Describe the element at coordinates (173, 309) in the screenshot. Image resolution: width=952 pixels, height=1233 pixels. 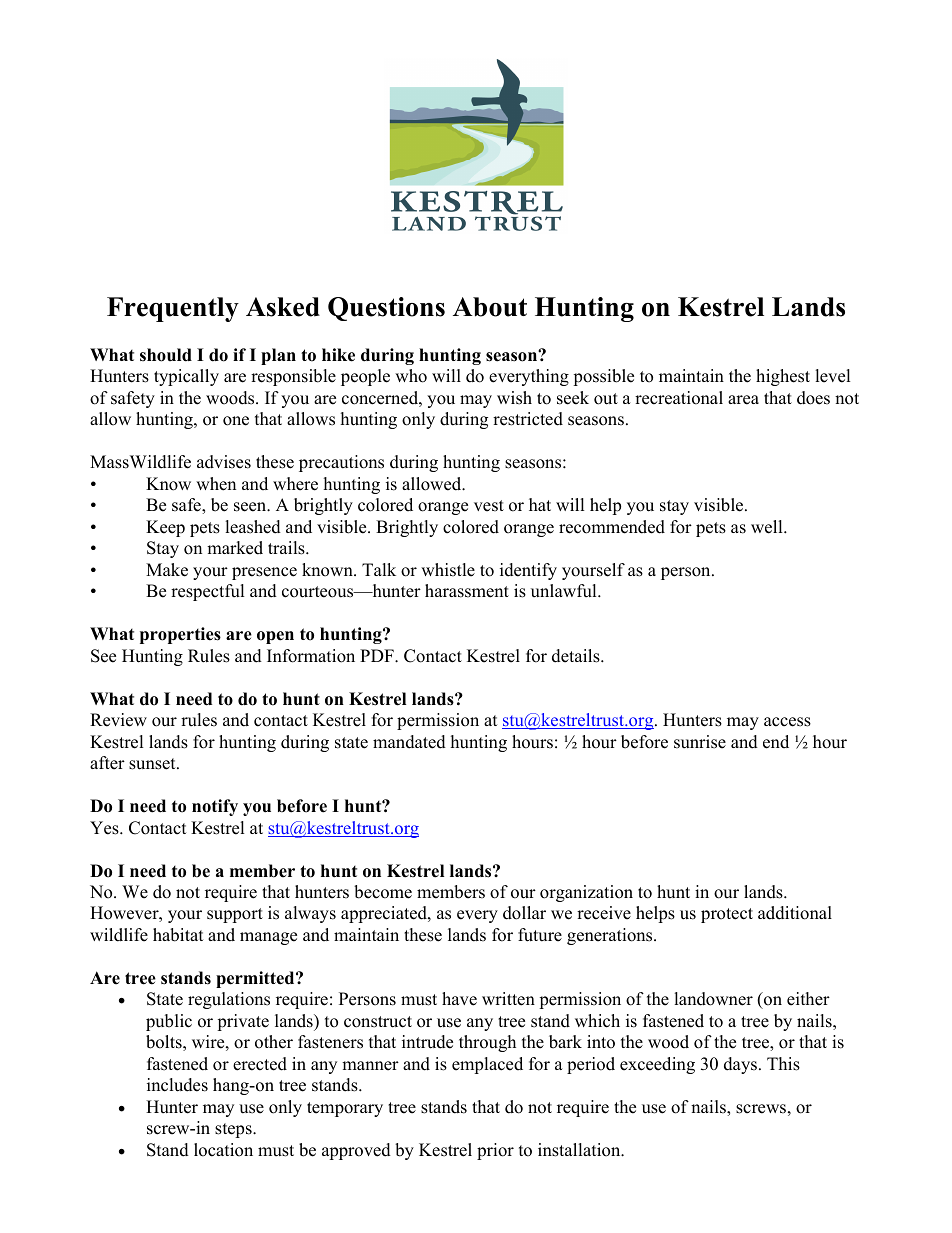
I see `Frequently` at that location.
